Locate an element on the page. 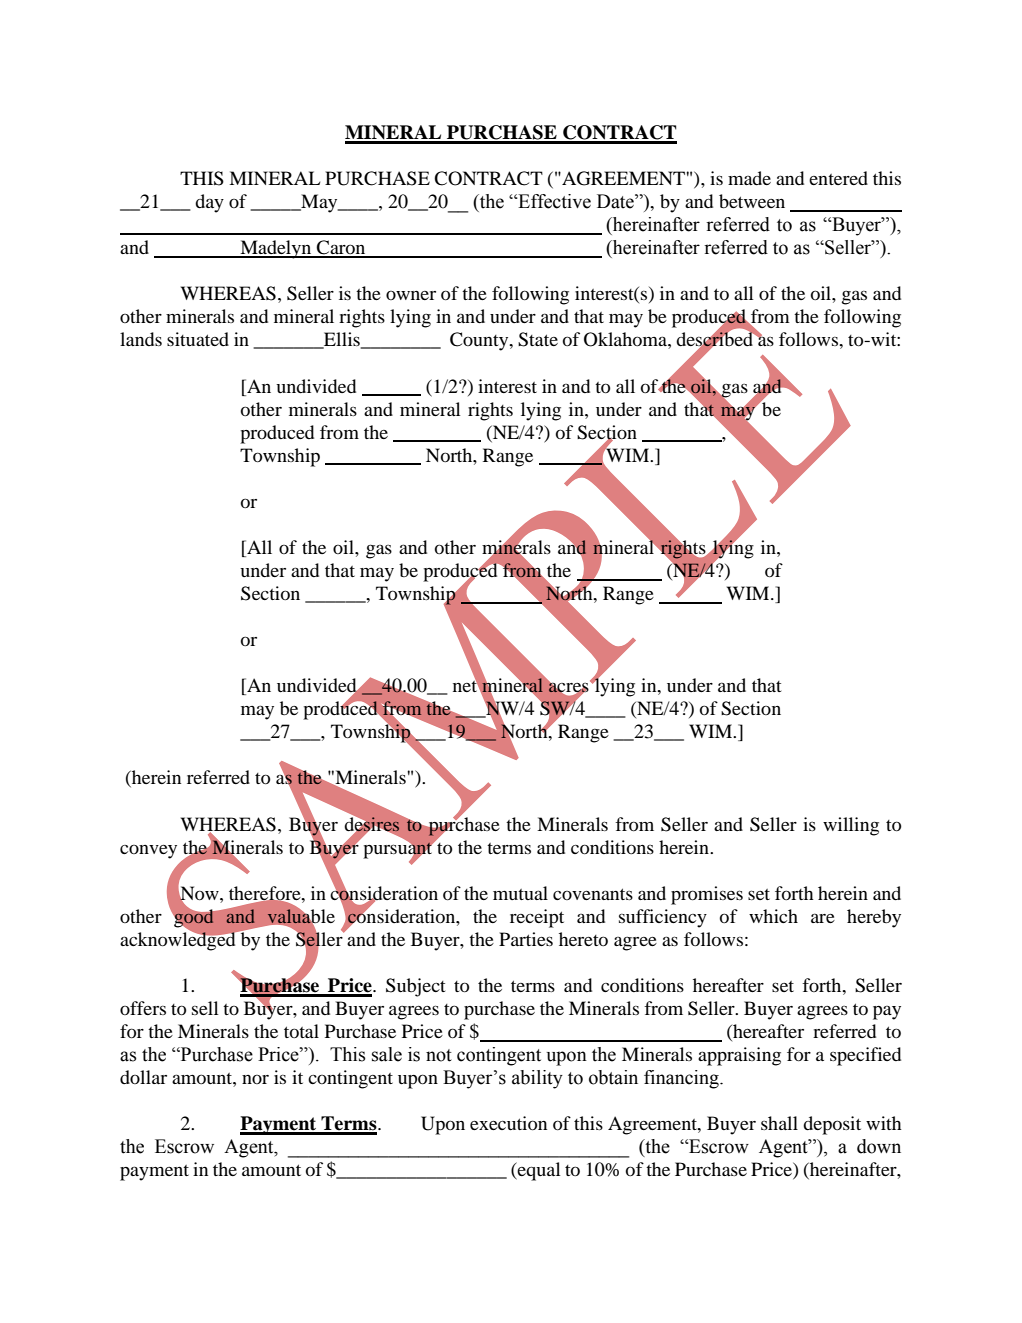  dollar is located at coordinates (143, 1077).
